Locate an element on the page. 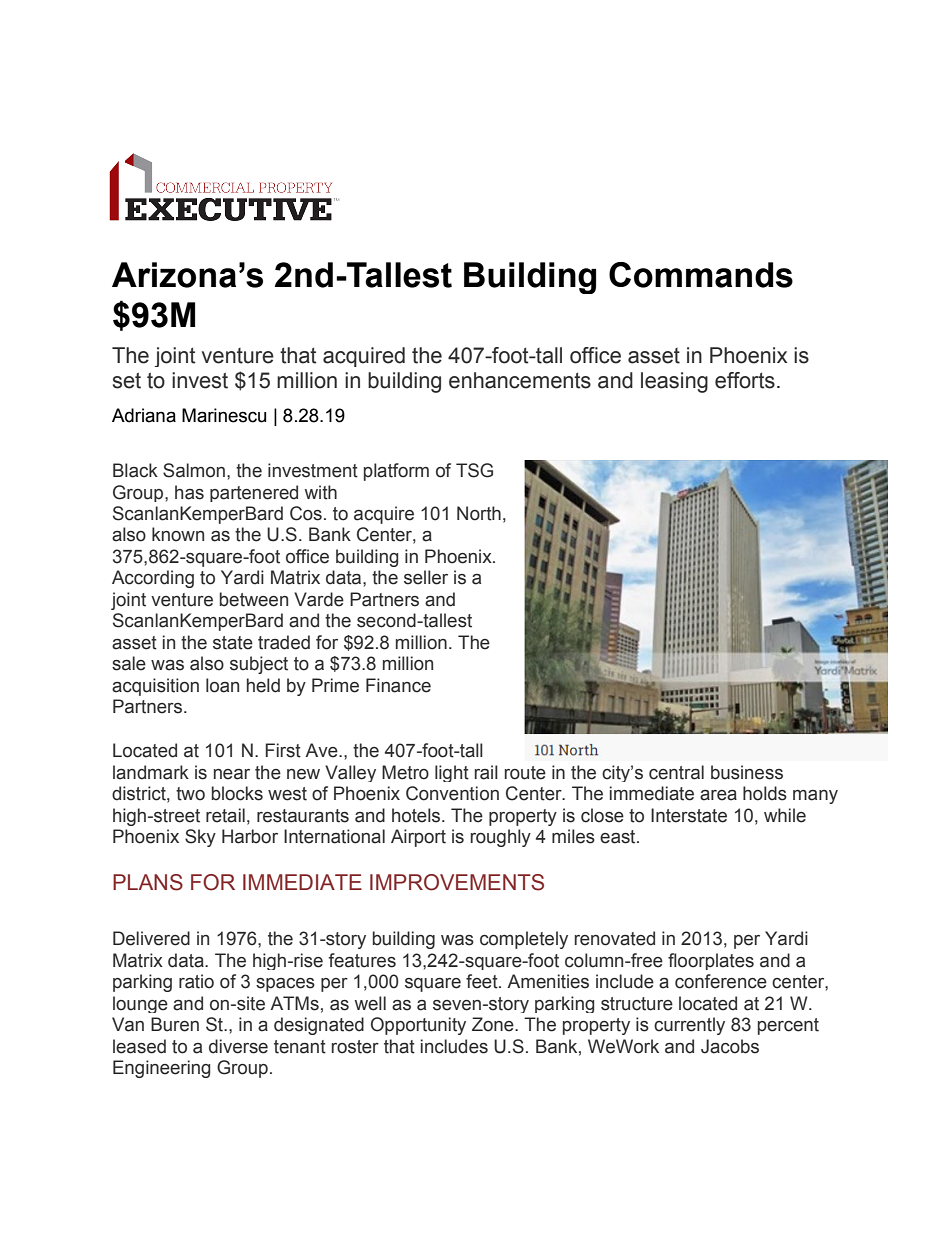 This page has height=1233, width=952. IMPROVEMENTS is located at coordinates (457, 882).
